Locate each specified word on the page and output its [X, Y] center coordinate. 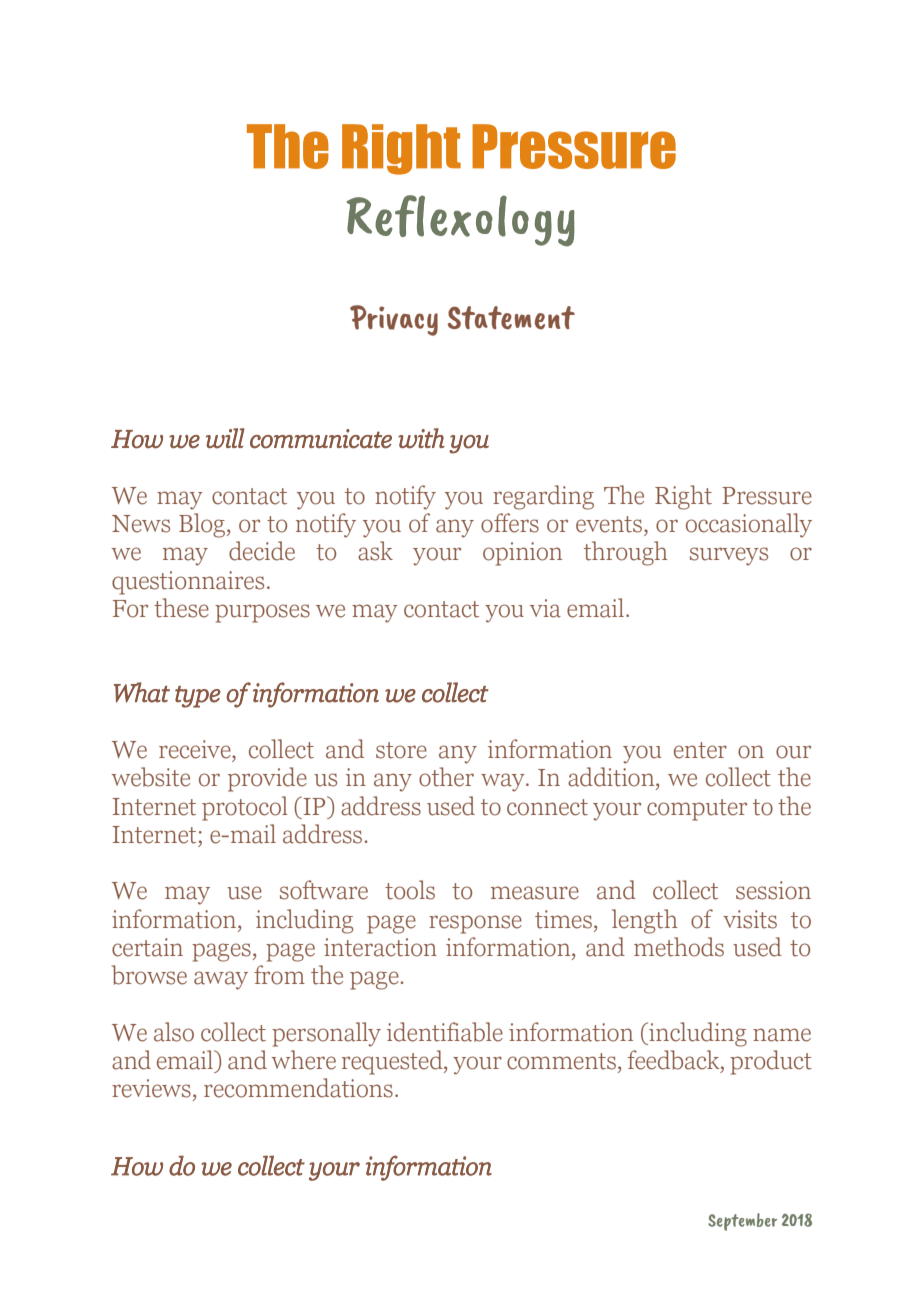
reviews [151, 1088]
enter [700, 750]
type [198, 697]
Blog [202, 525]
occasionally [749, 525]
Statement [511, 318]
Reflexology [461, 221]
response [475, 924]
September [742, 1222]
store [401, 750]
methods [679, 947]
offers [510, 523]
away [221, 980]
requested [393, 1062]
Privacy [394, 320]
